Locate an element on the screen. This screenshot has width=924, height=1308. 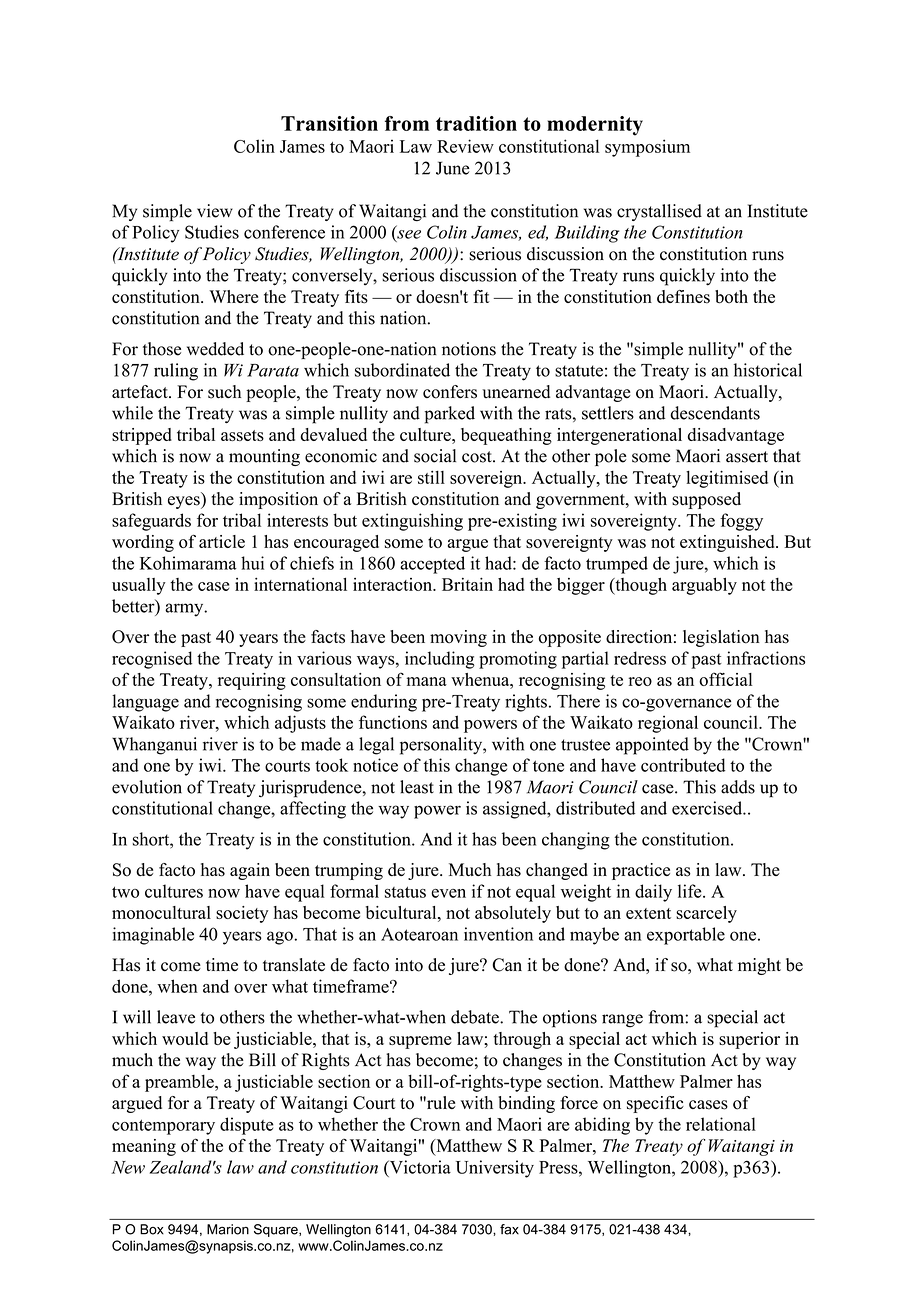
June is located at coordinates (453, 168).
